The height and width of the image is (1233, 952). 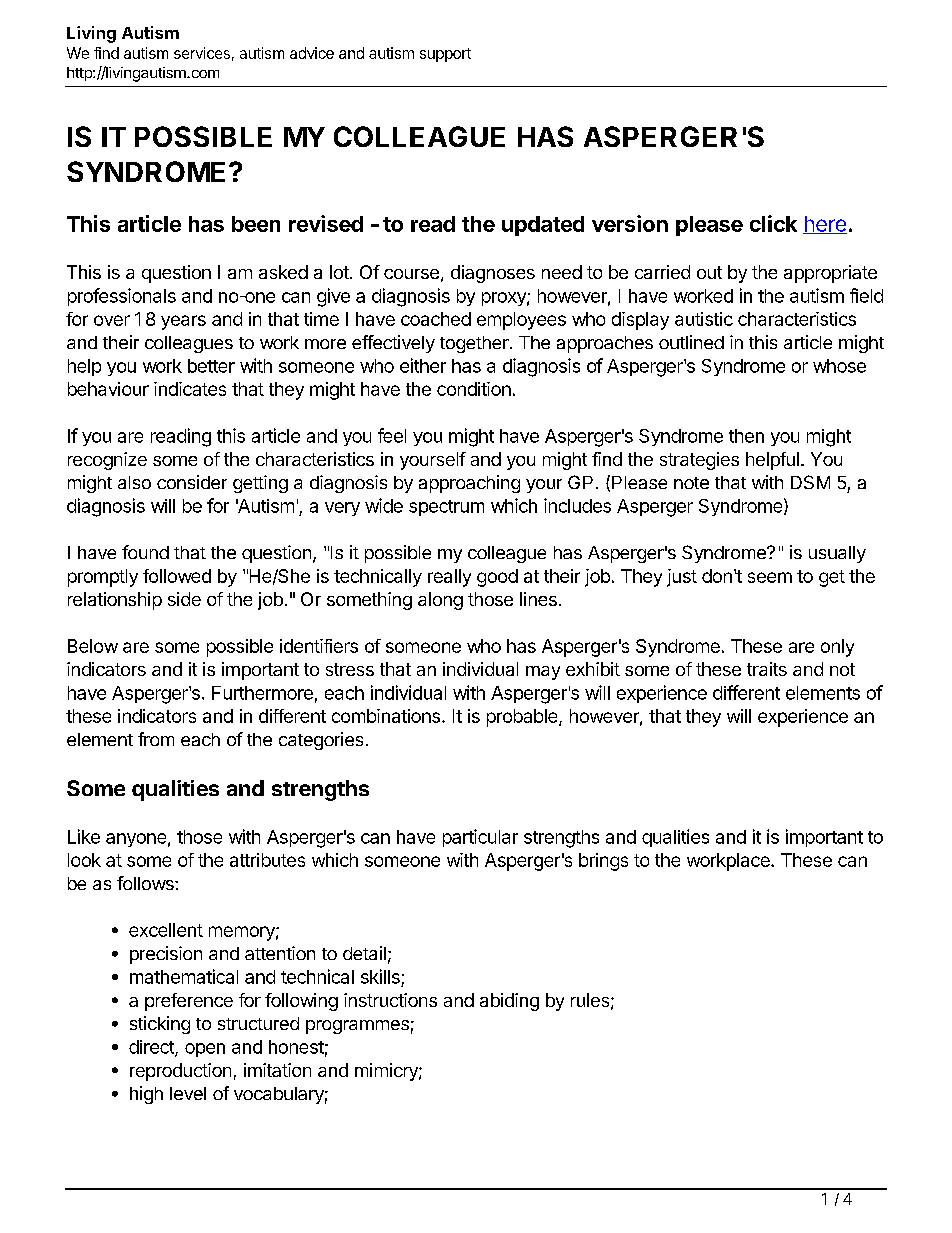 I want to click on reproduction, so click(x=180, y=1072).
